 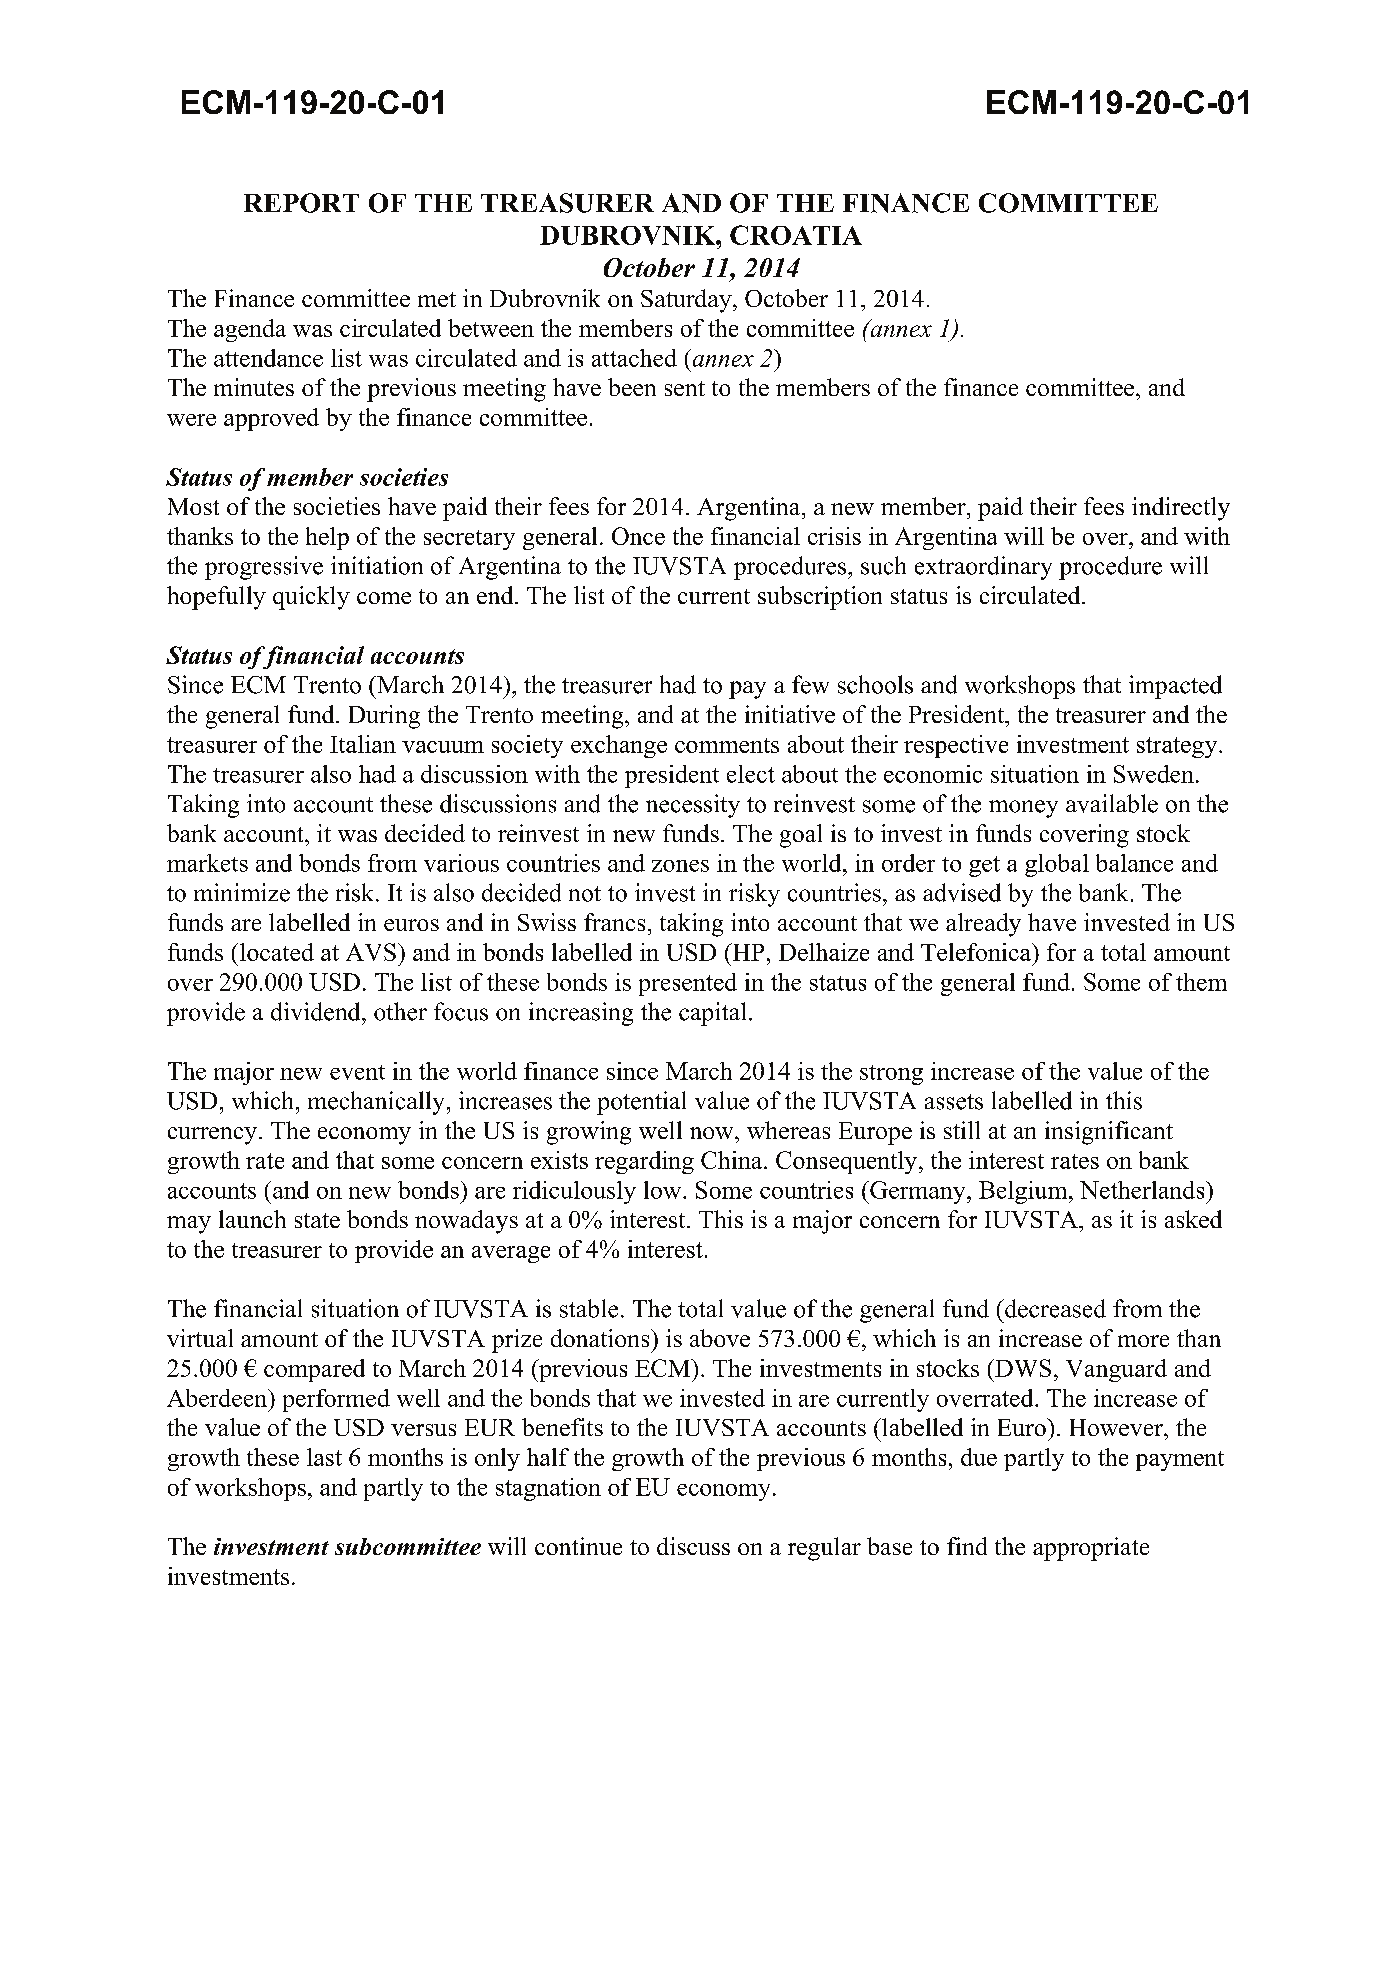 I want to click on CROATIA, so click(x=796, y=235).
